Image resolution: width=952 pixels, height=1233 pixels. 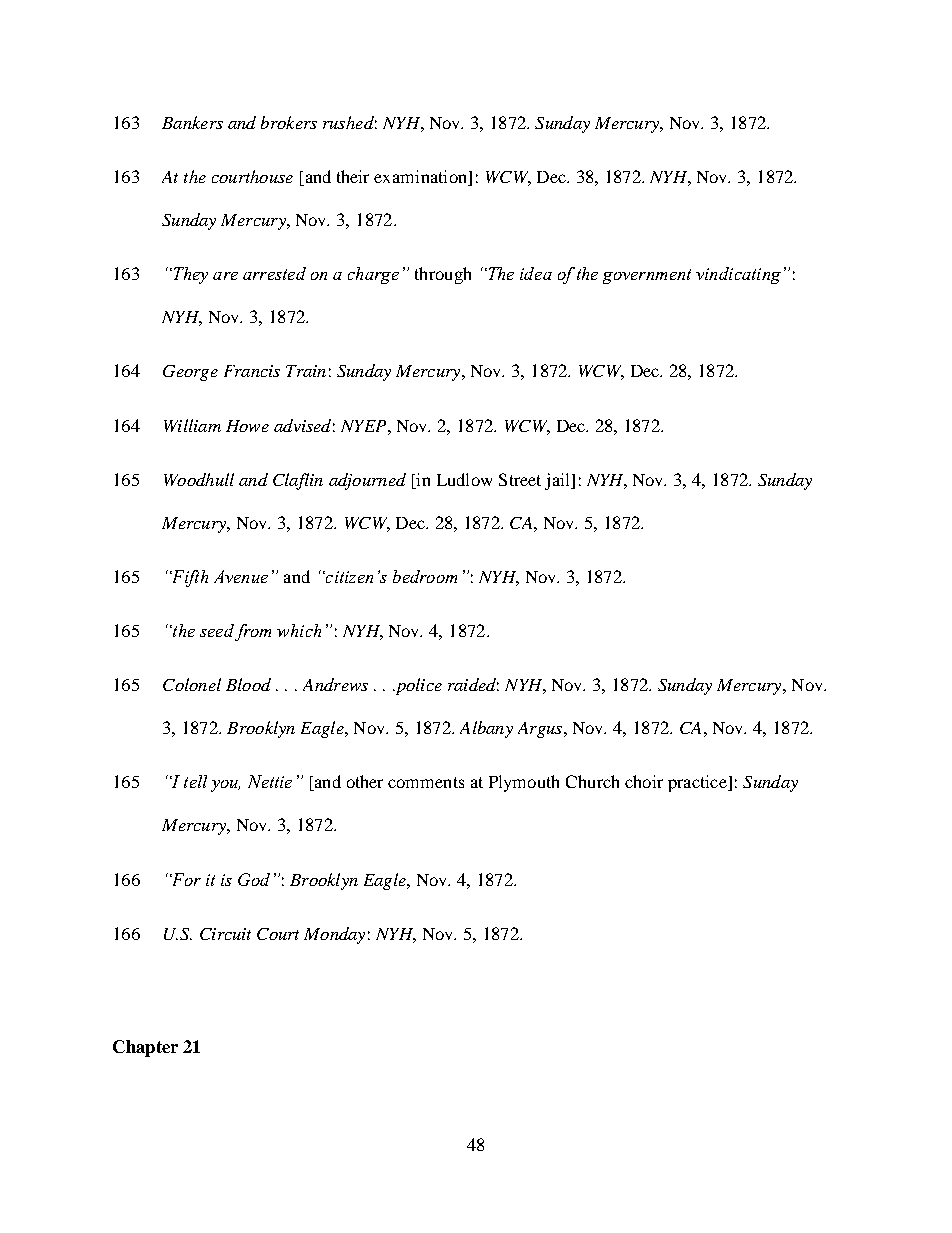 What do you see at coordinates (426, 782) in the document?
I see `comments` at bounding box center [426, 782].
